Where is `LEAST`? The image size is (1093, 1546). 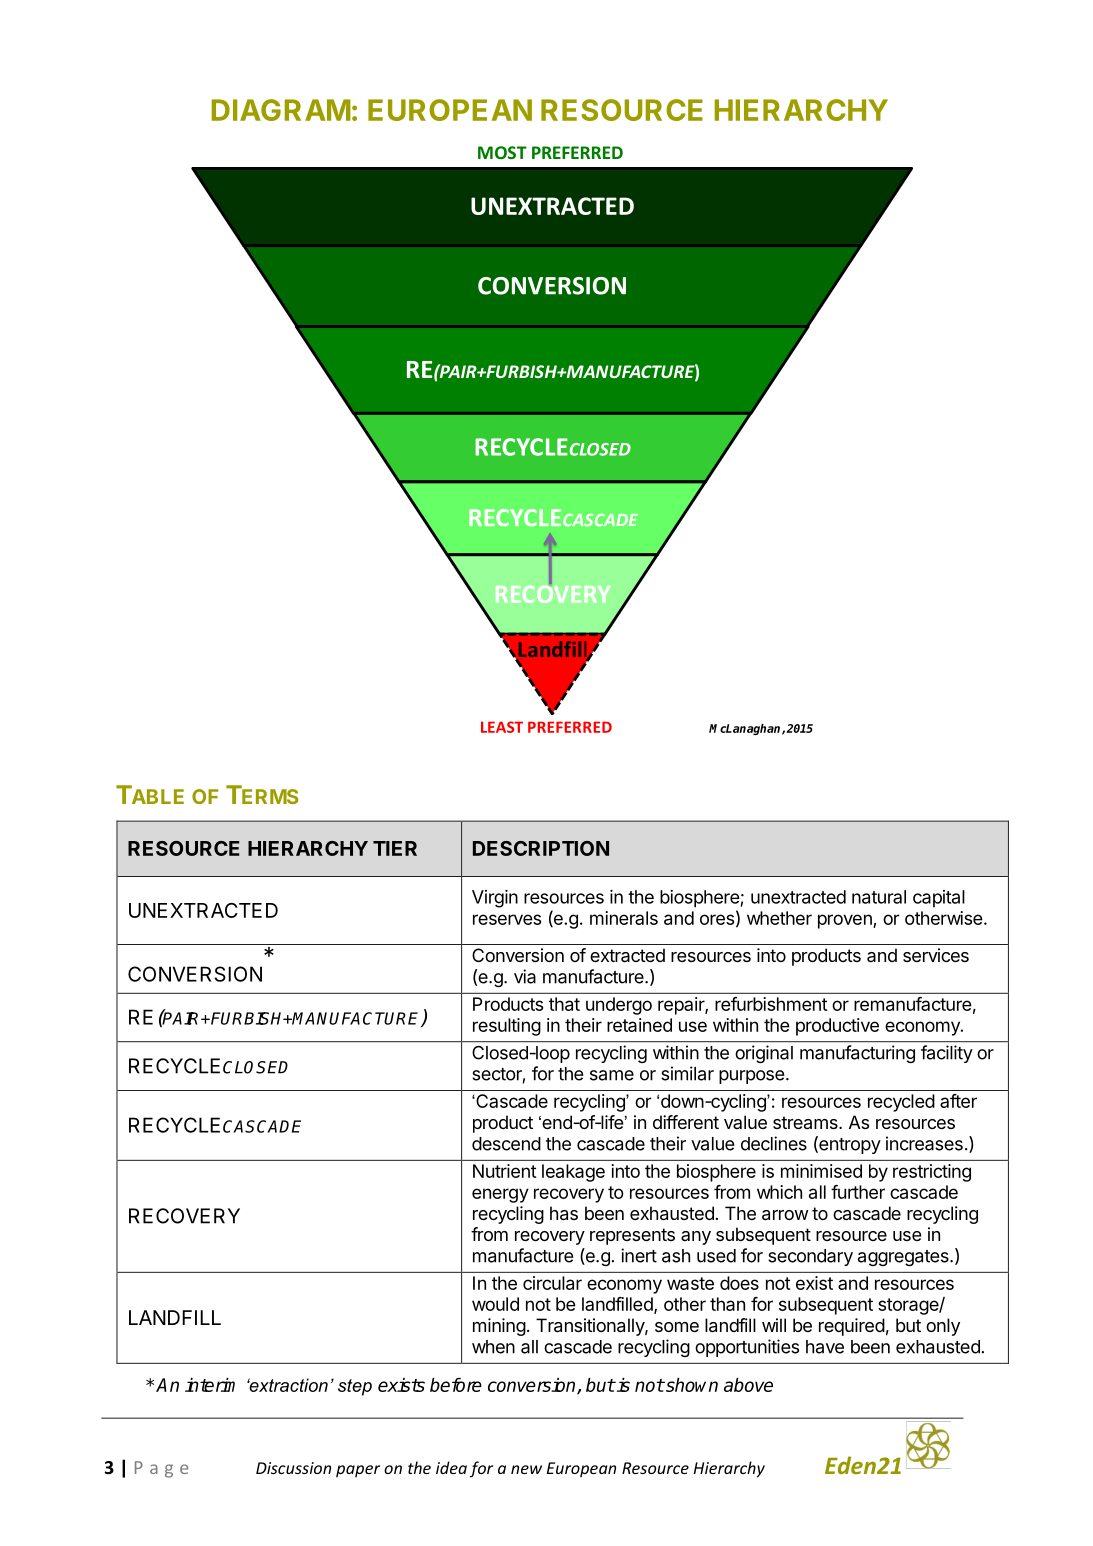 LEAST is located at coordinates (502, 727).
